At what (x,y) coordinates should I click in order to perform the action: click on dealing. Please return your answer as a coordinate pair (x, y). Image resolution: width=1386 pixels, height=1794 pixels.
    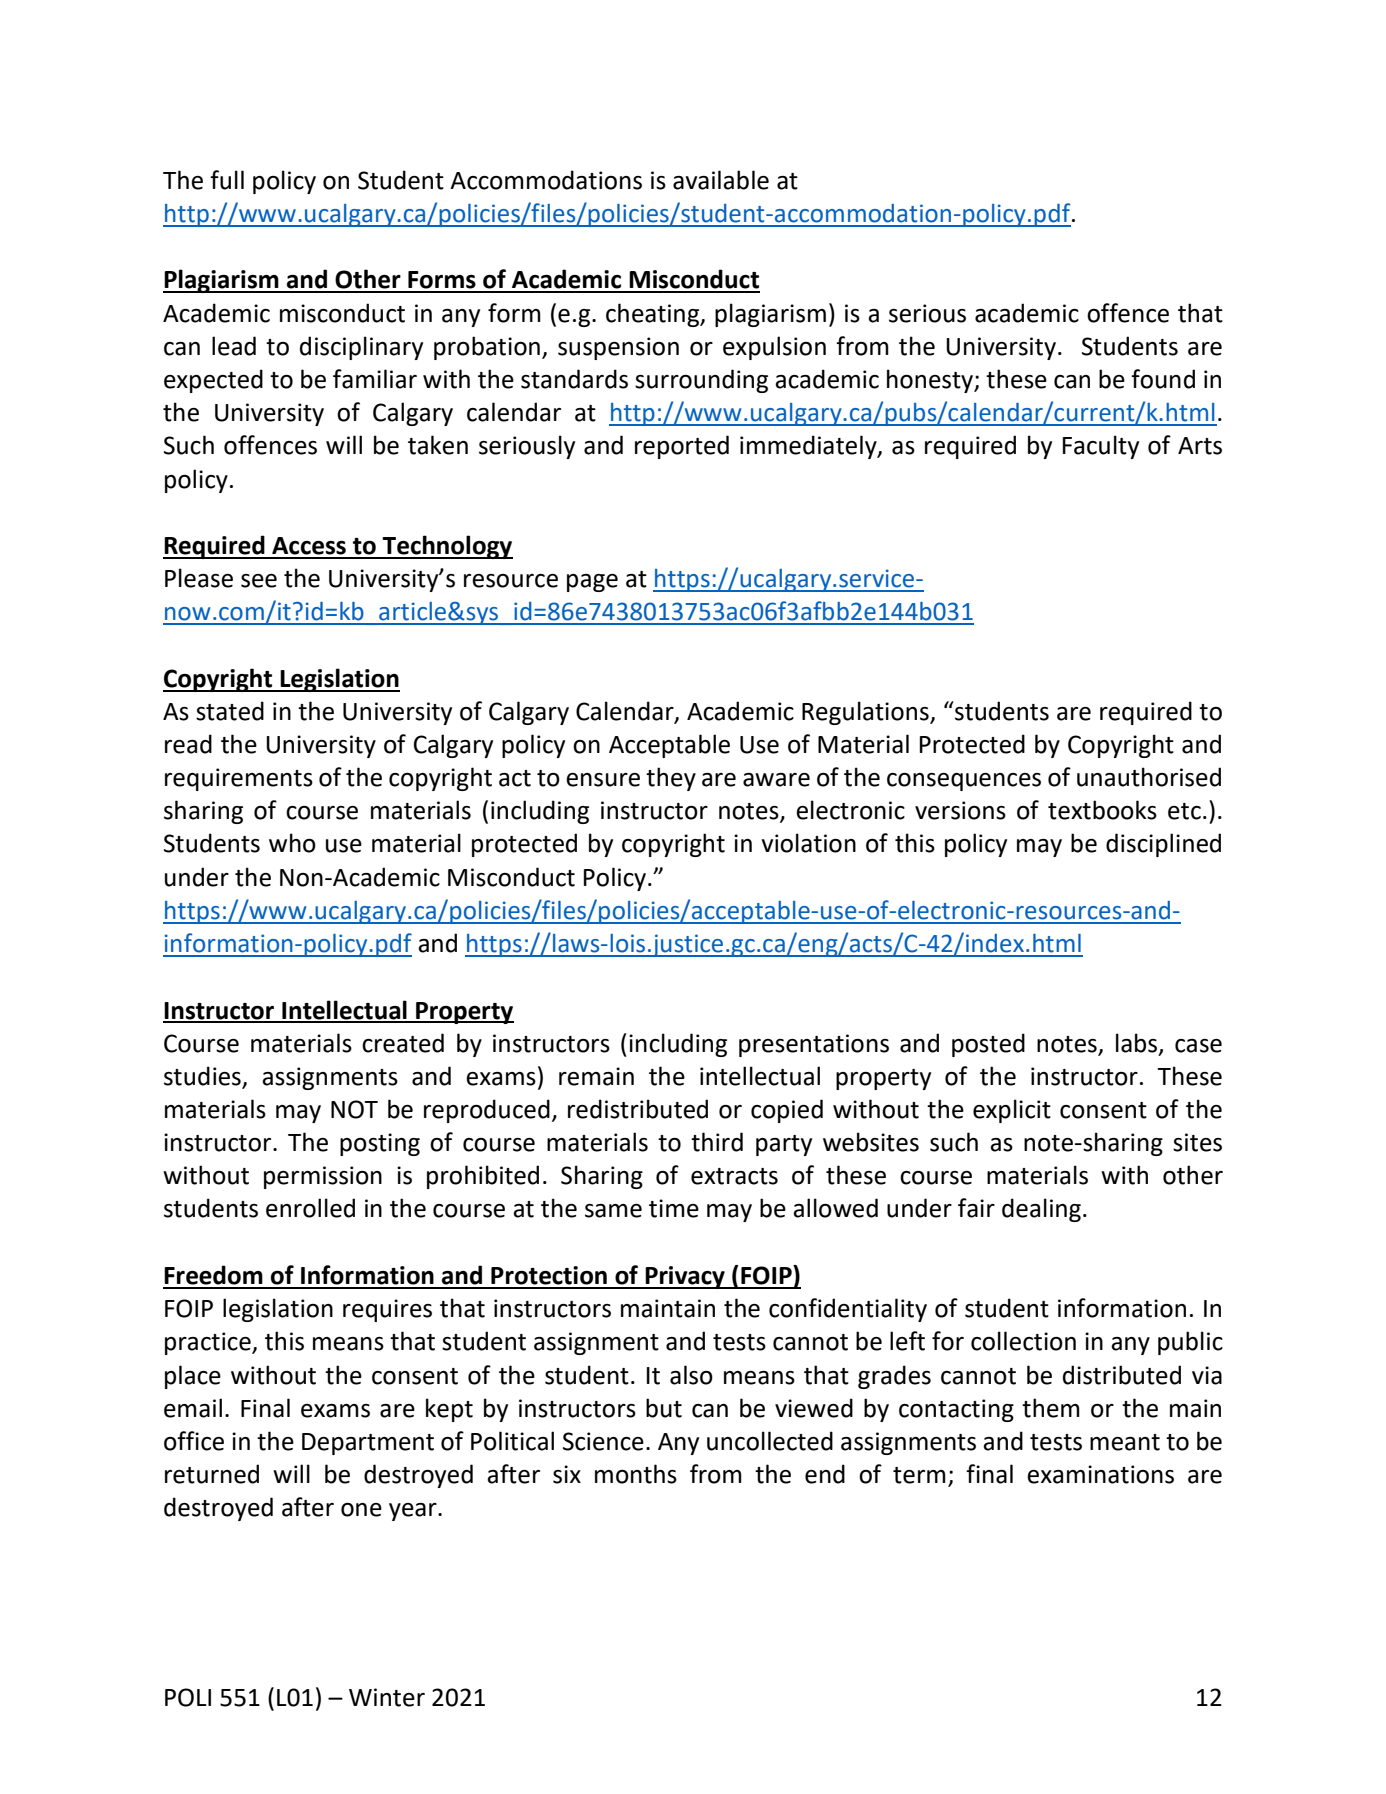
    Looking at the image, I should click on (1041, 1210).
